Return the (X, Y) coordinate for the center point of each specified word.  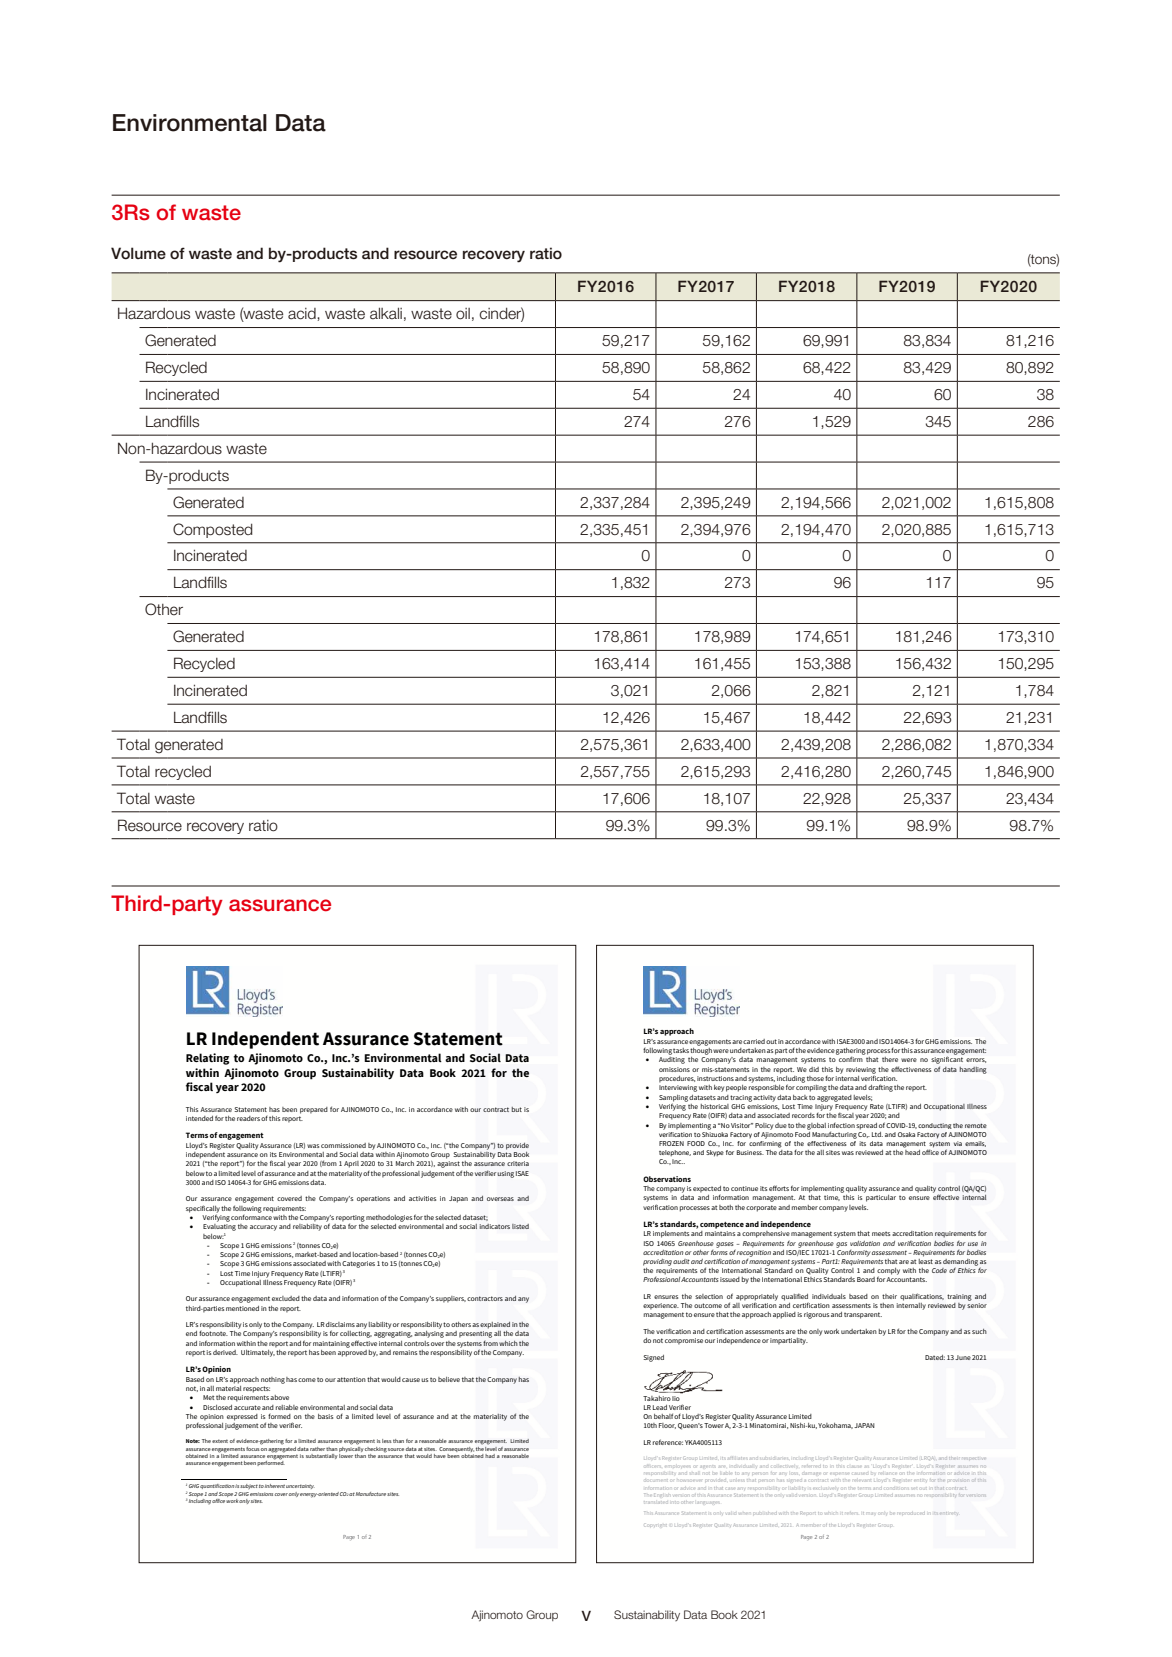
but (517, 1109)
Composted (213, 530)
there (890, 1059)
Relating (208, 1059)
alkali (386, 313)
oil (463, 314)
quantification (217, 1486)
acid (303, 314)
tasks (681, 1050)
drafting (880, 1088)
